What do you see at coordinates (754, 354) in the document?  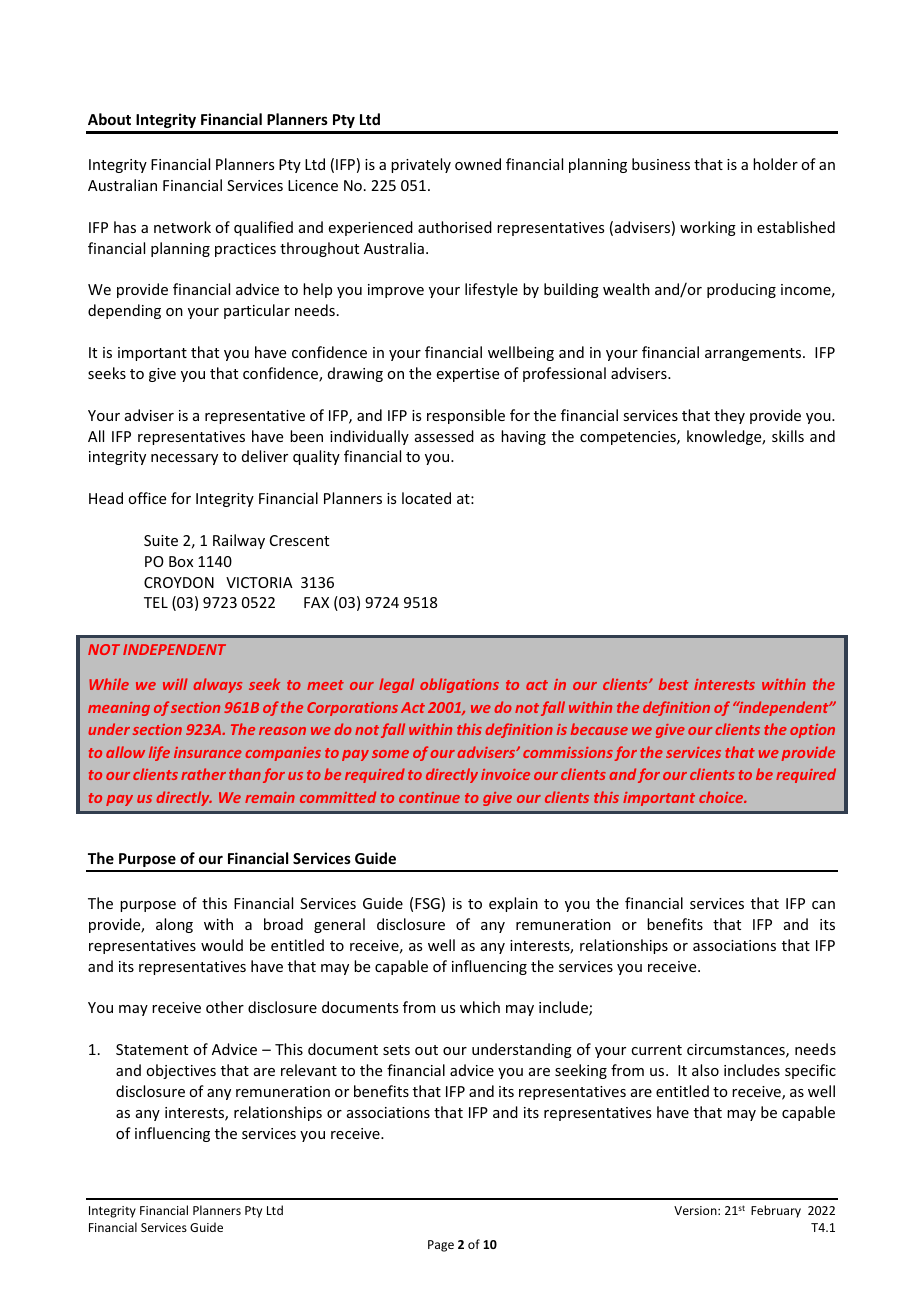 I see `arrangements` at bounding box center [754, 354].
